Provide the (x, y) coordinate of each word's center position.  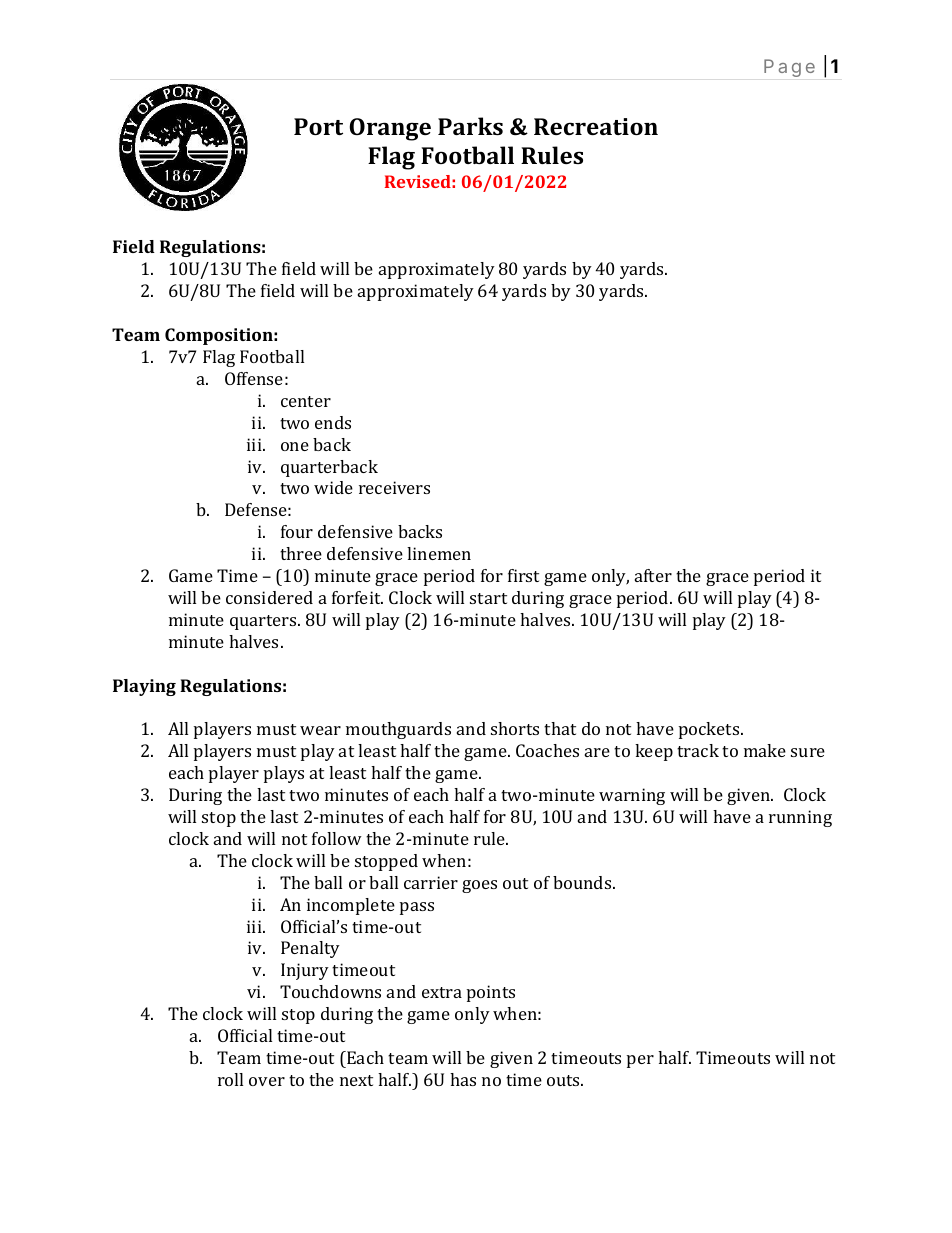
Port (318, 126)
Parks (470, 126)
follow (337, 838)
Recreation (596, 126)
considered (269, 597)
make (765, 750)
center (306, 401)
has (463, 1079)
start (488, 598)
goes (479, 886)
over (267, 1081)
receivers (394, 487)
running (800, 818)
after (653, 575)
